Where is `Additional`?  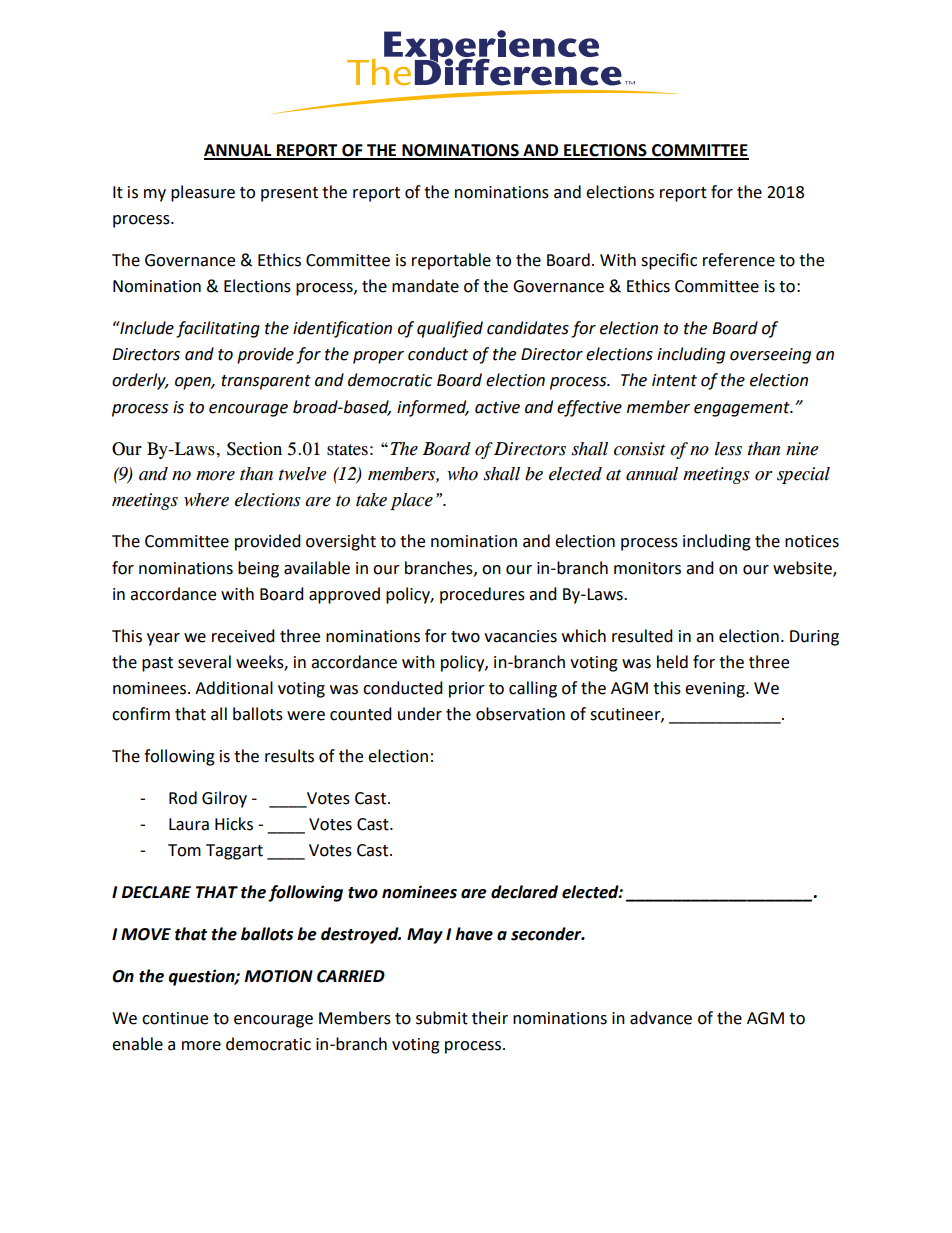 Additional is located at coordinates (234, 688).
